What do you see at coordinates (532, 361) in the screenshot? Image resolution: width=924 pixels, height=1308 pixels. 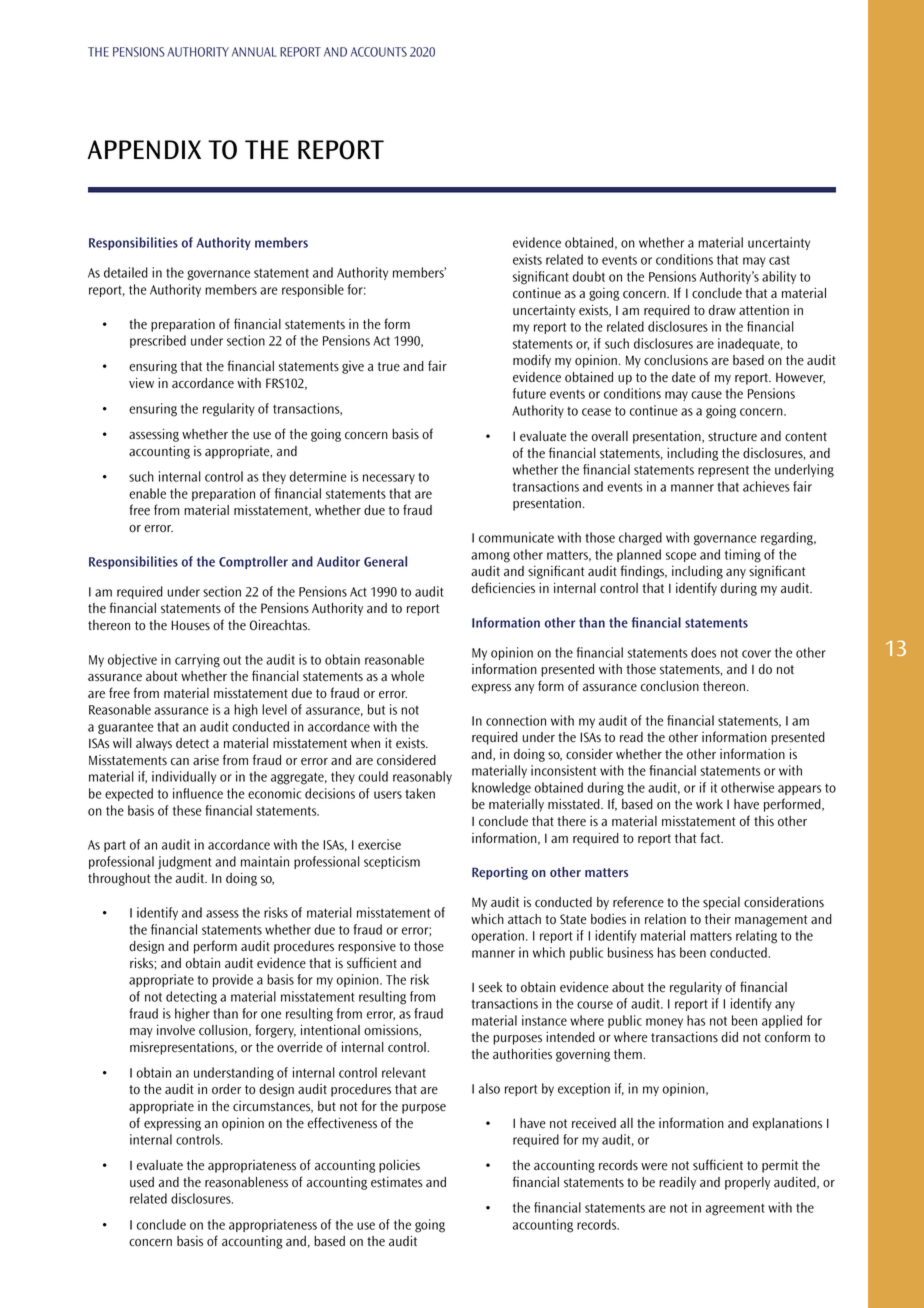 I see `modify` at bounding box center [532, 361].
